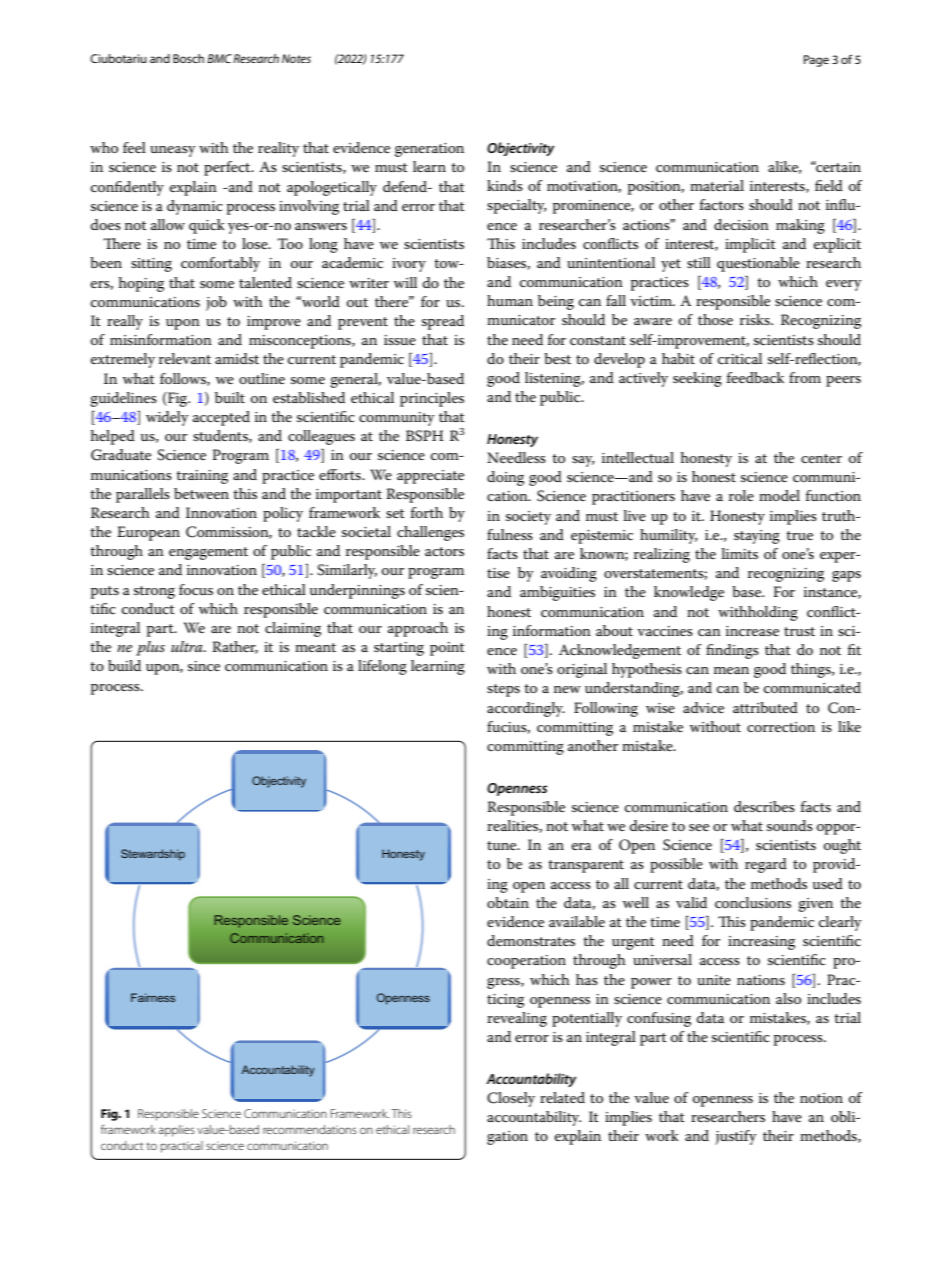 This image has width=952, height=1265. I want to click on applies, so click(176, 1131).
